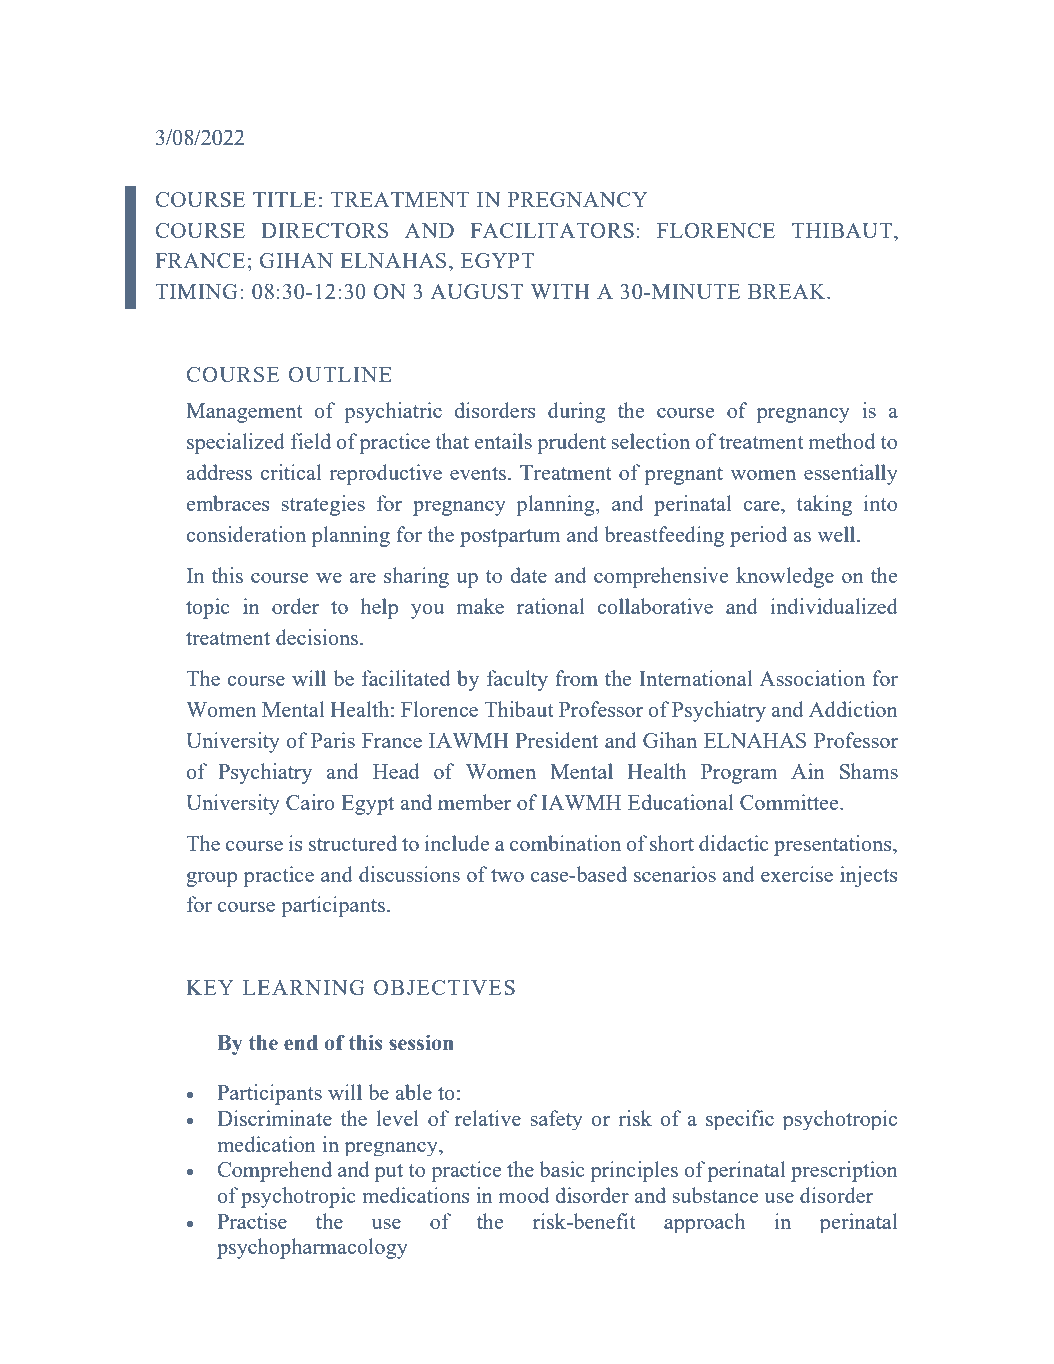 The width and height of the page is (1054, 1364). I want to click on FACILITATORS, so click(552, 230).
